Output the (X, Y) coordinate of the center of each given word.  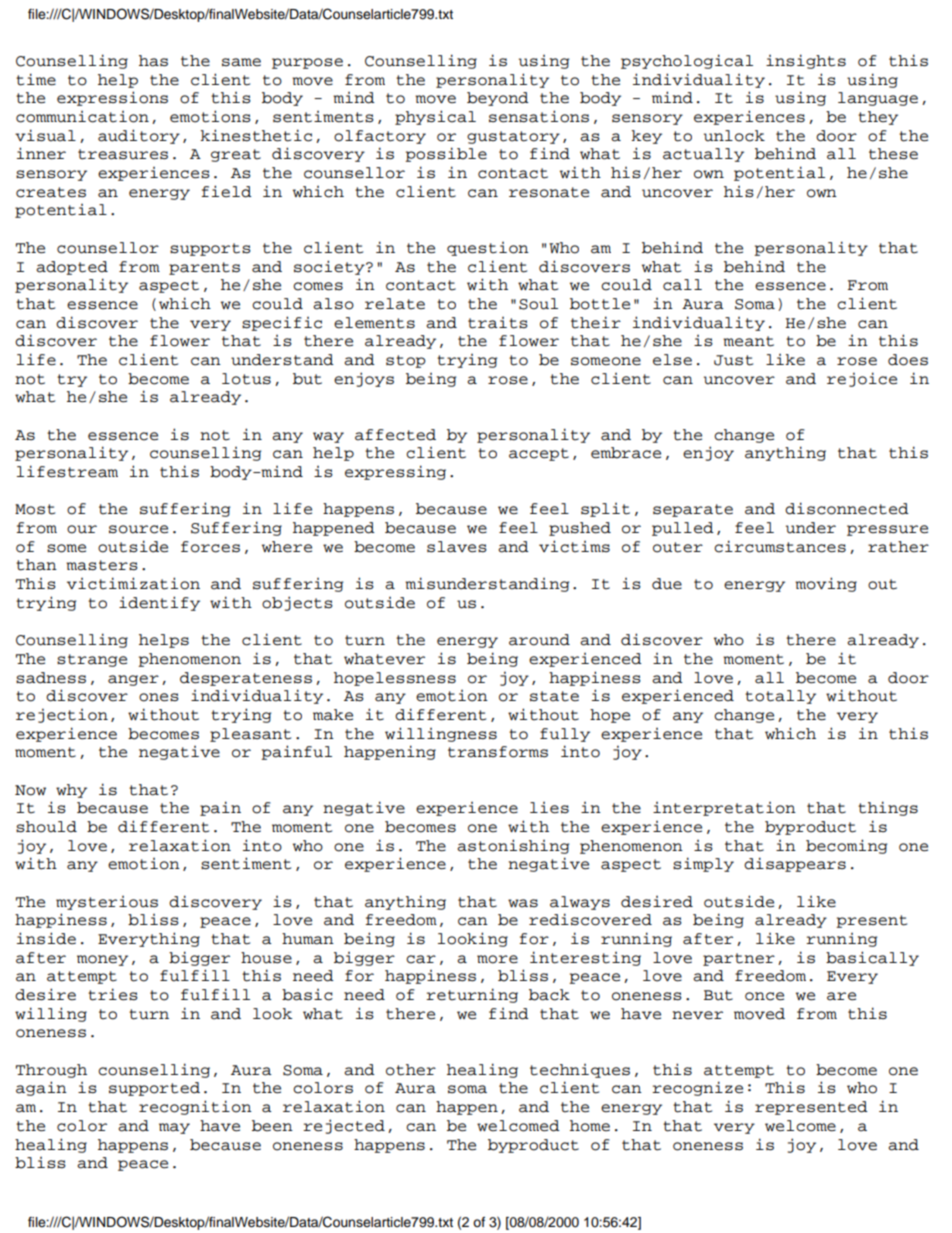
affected (395, 435)
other (411, 1070)
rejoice (862, 379)
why (71, 791)
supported (154, 1089)
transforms (498, 752)
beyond (498, 99)
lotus (246, 379)
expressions (112, 98)
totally (780, 697)
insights (806, 61)
